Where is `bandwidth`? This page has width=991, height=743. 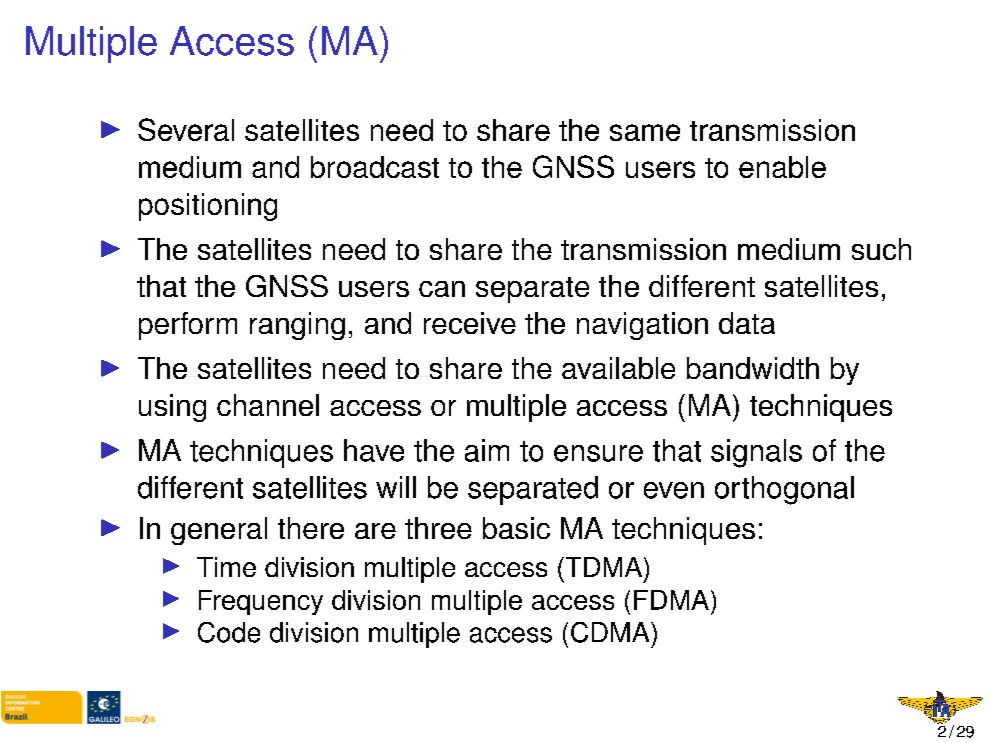
bandwidth is located at coordinates (753, 368).
